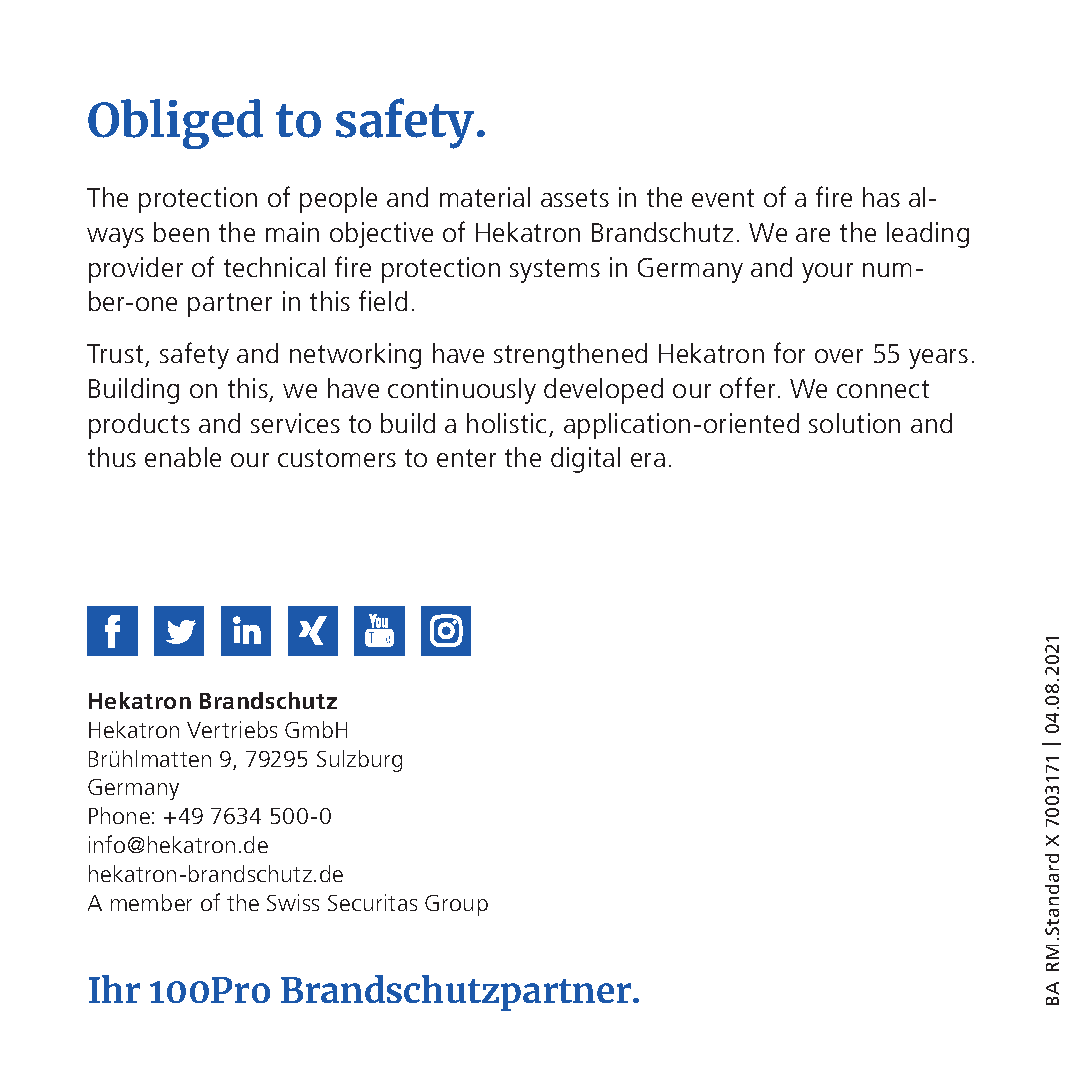 This image has height=1092, width=1092. What do you see at coordinates (114, 989) in the image?
I see `Ihr` at bounding box center [114, 989].
